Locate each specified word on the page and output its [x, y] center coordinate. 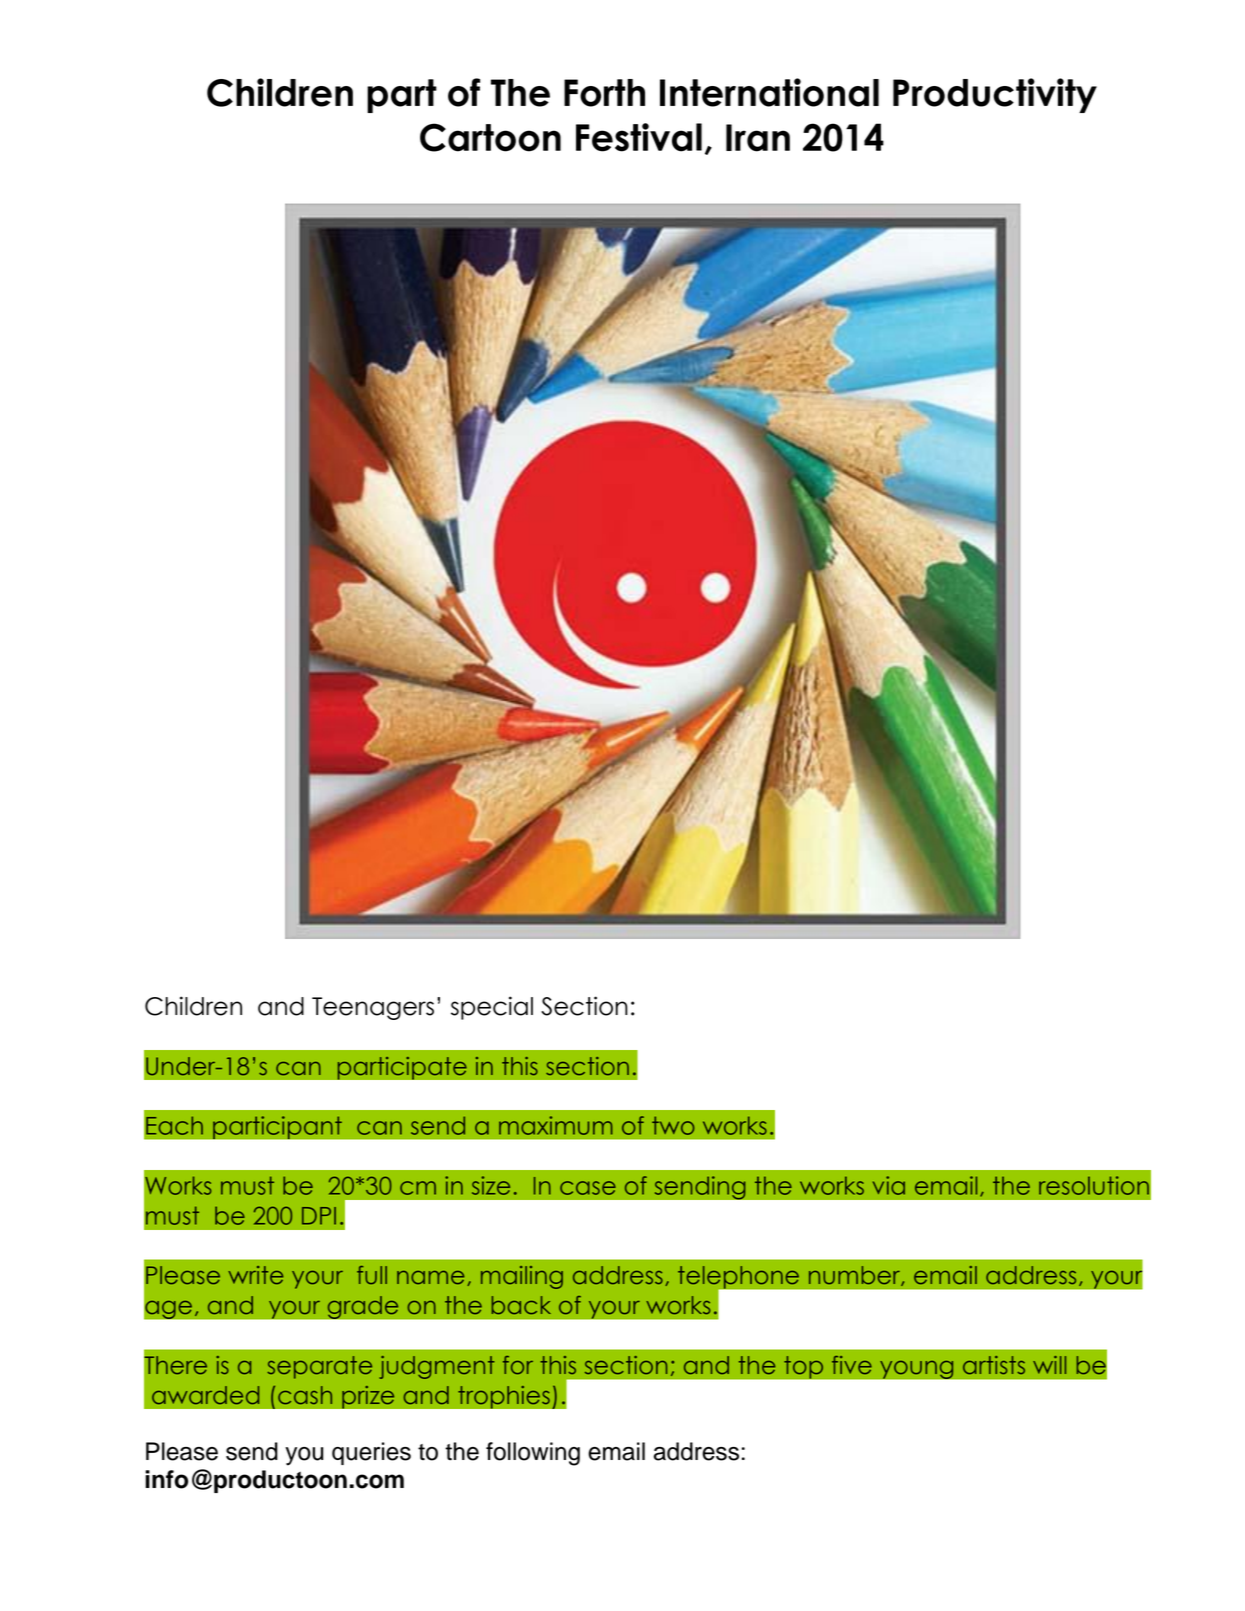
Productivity [995, 95]
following [533, 1454]
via [889, 1185]
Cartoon [490, 137]
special [492, 1008]
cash [305, 1395]
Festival [639, 137]
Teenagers [373, 1008]
